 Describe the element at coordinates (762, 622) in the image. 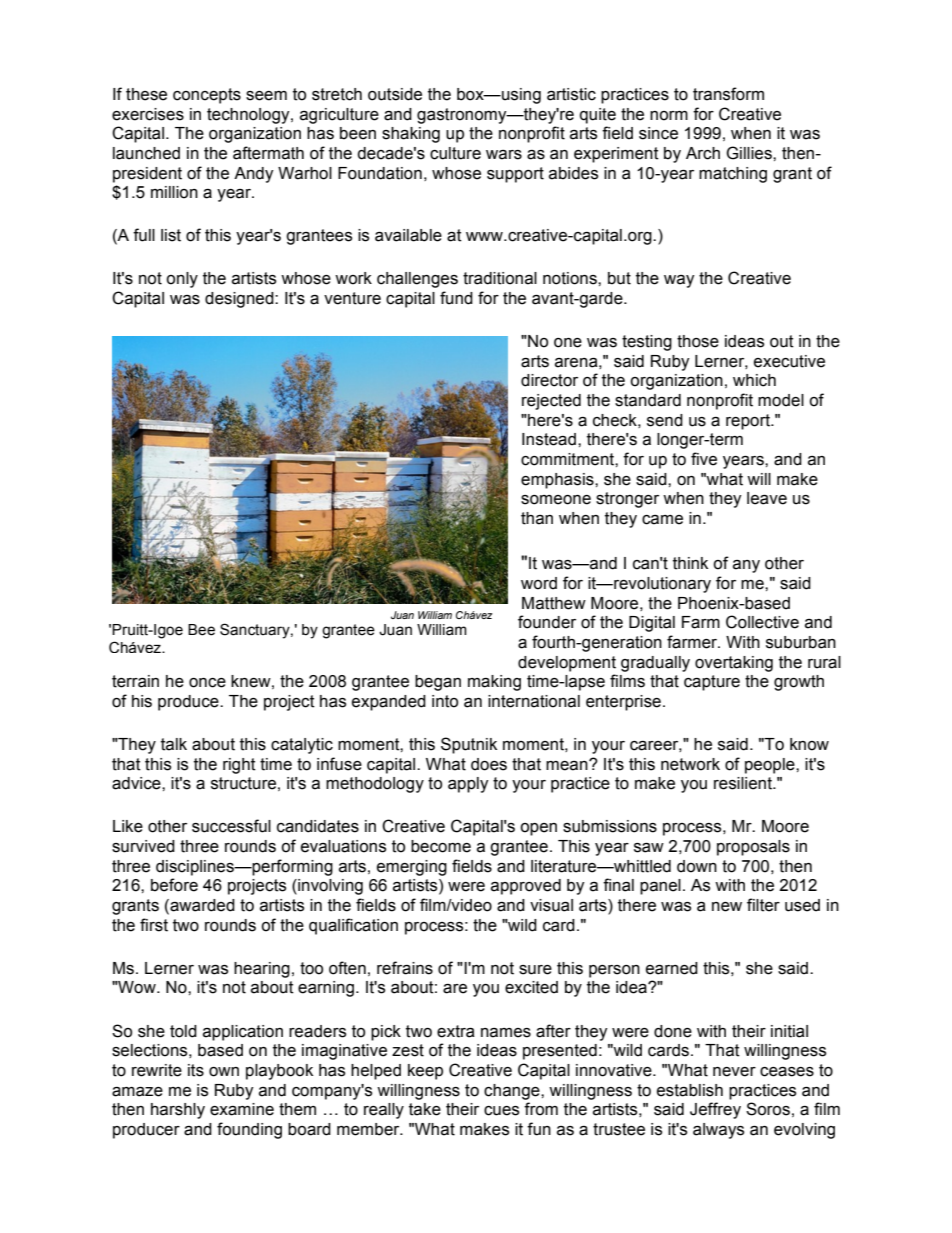

I see `Collective` at that location.
